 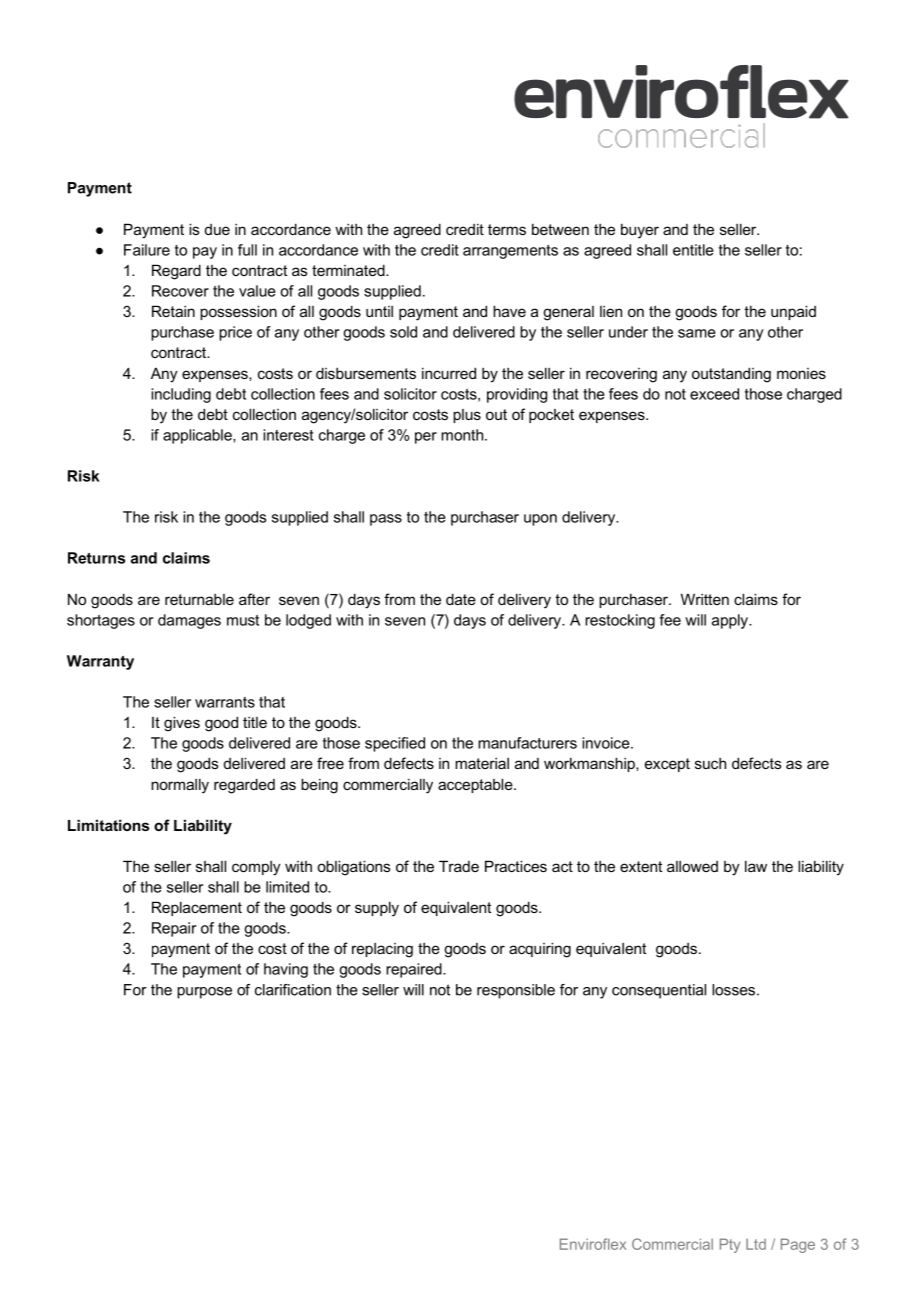 I want to click on gives, so click(x=182, y=724).
